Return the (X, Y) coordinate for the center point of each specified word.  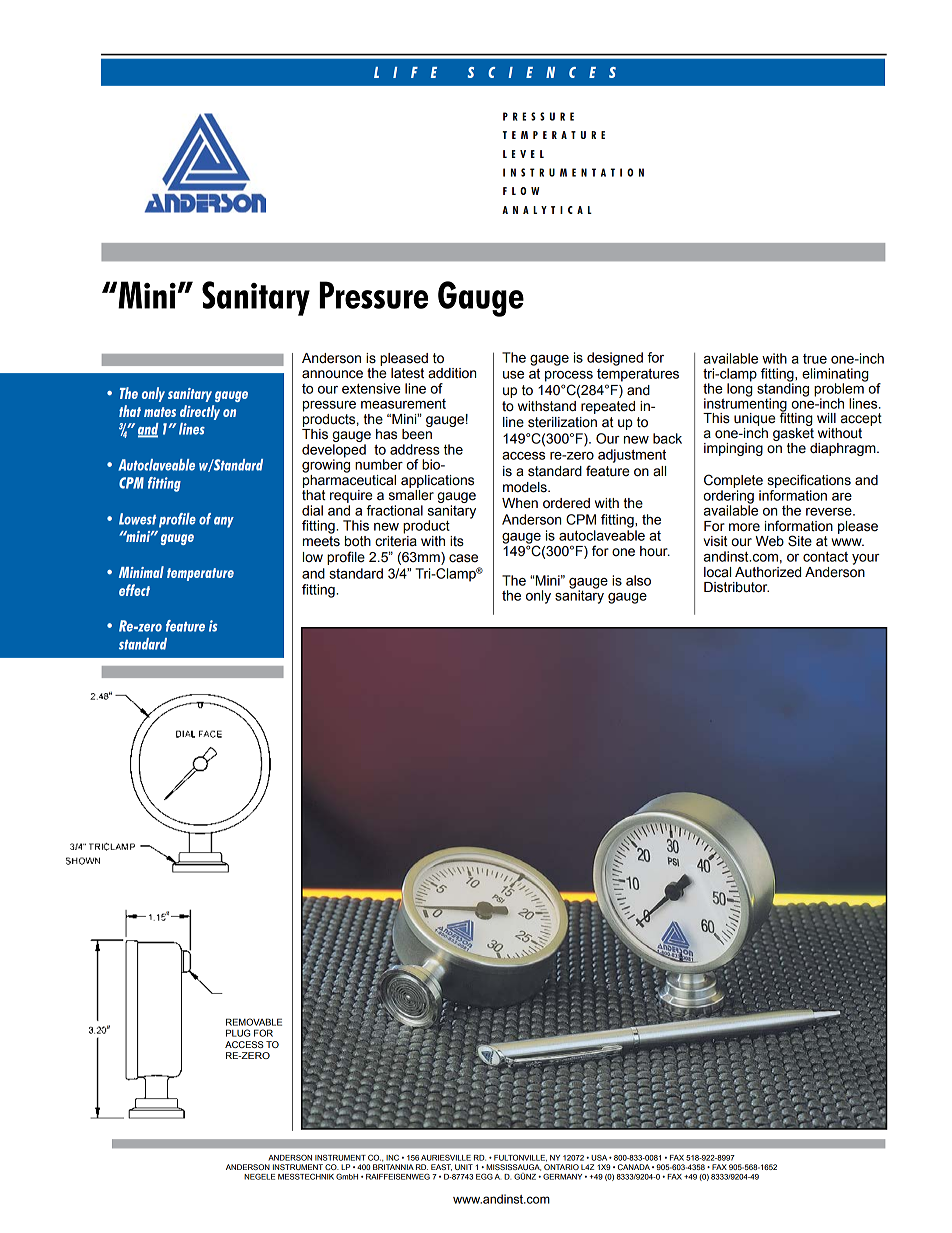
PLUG (238, 1033)
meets (321, 541)
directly (200, 412)
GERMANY (562, 1176)
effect (134, 590)
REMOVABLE (254, 1022)
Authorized (768, 572)
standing (783, 390)
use (513, 375)
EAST (441, 1167)
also (638, 580)
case (463, 558)
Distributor (736, 587)
